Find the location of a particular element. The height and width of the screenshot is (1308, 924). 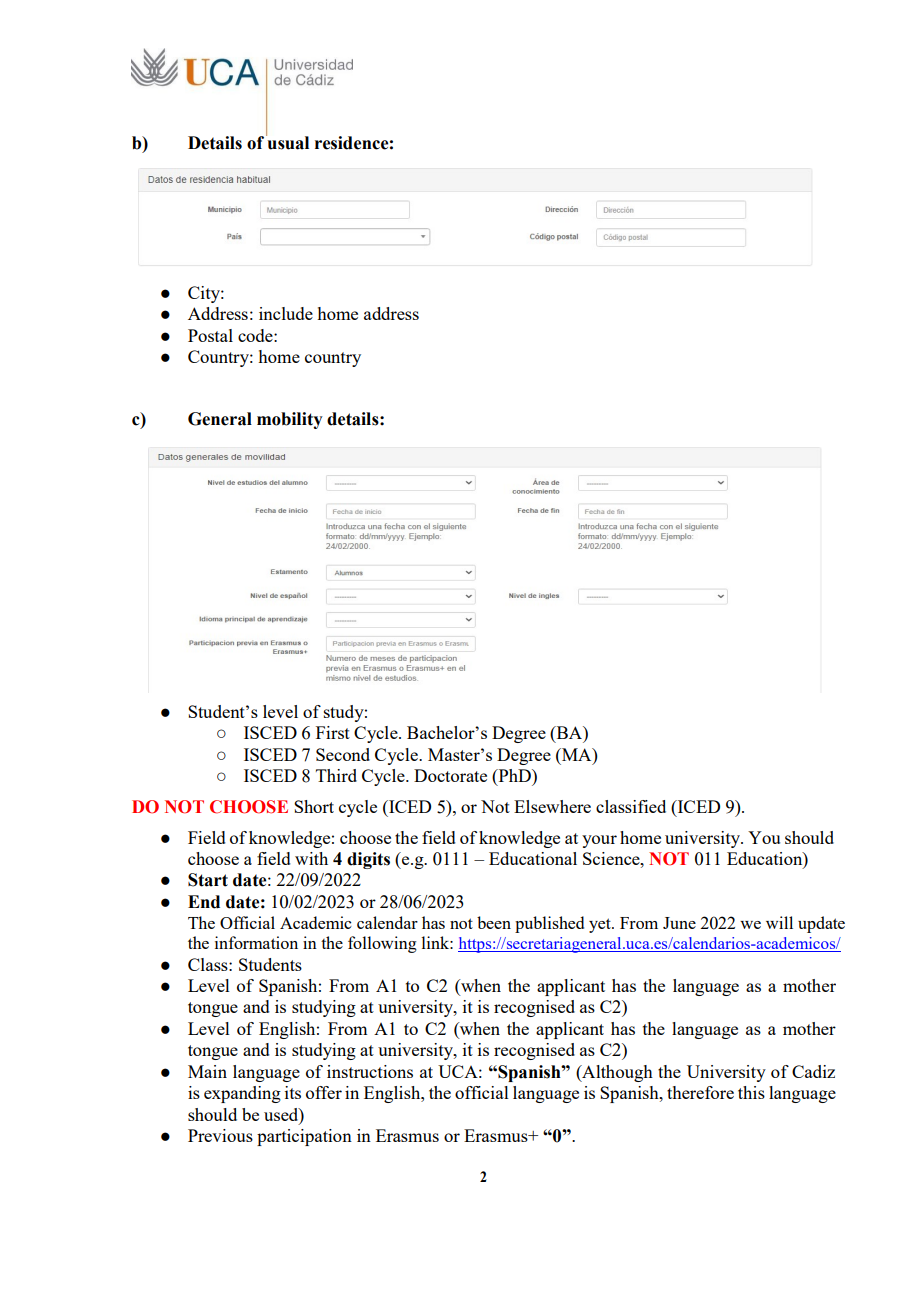

Elsewhere is located at coordinates (552, 806).
